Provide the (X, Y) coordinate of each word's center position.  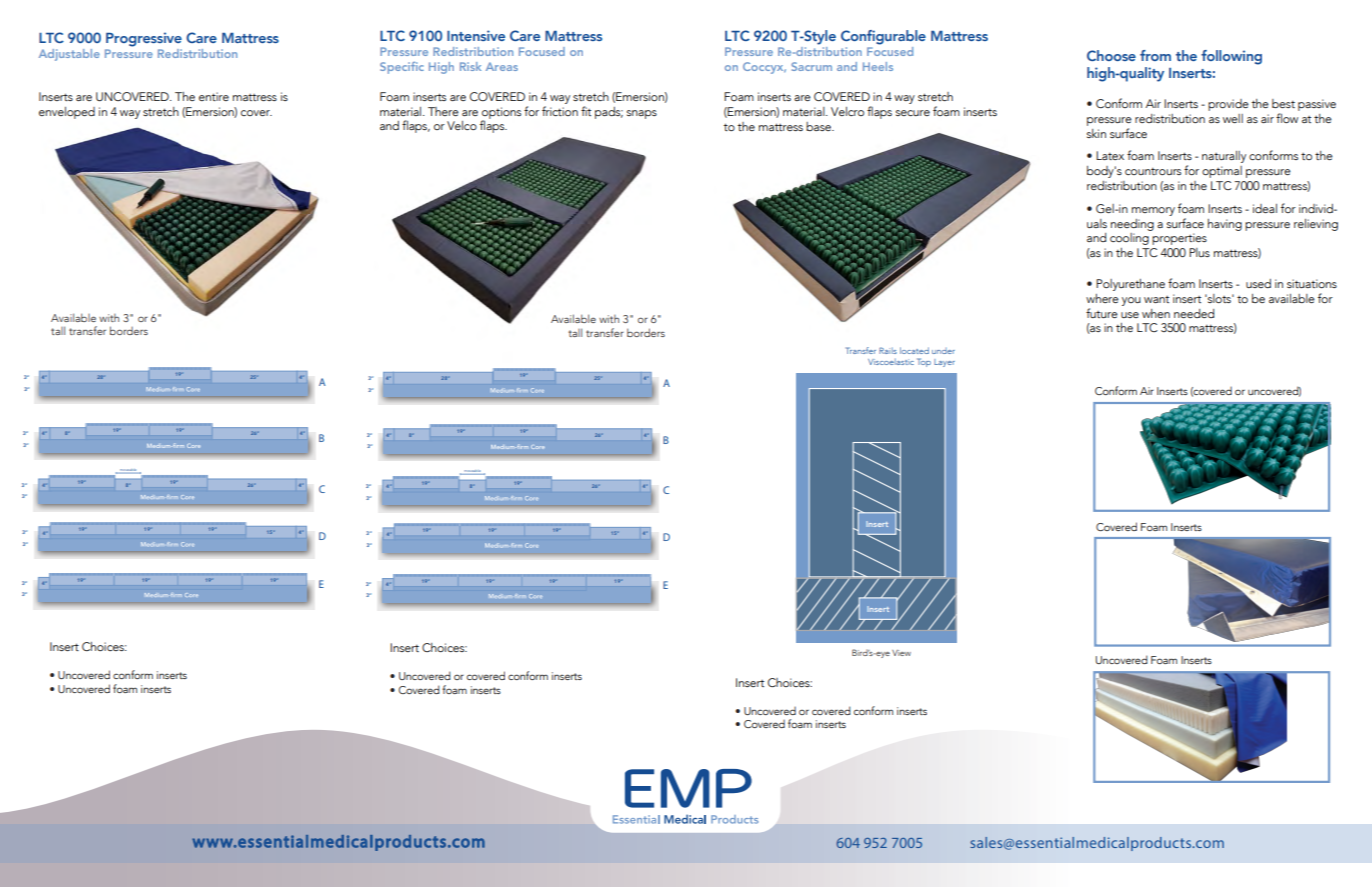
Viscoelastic (891, 361)
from (1155, 55)
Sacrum (811, 66)
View (901, 653)
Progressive (144, 39)
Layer (944, 363)
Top (924, 362)
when (1156, 313)
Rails (888, 350)
